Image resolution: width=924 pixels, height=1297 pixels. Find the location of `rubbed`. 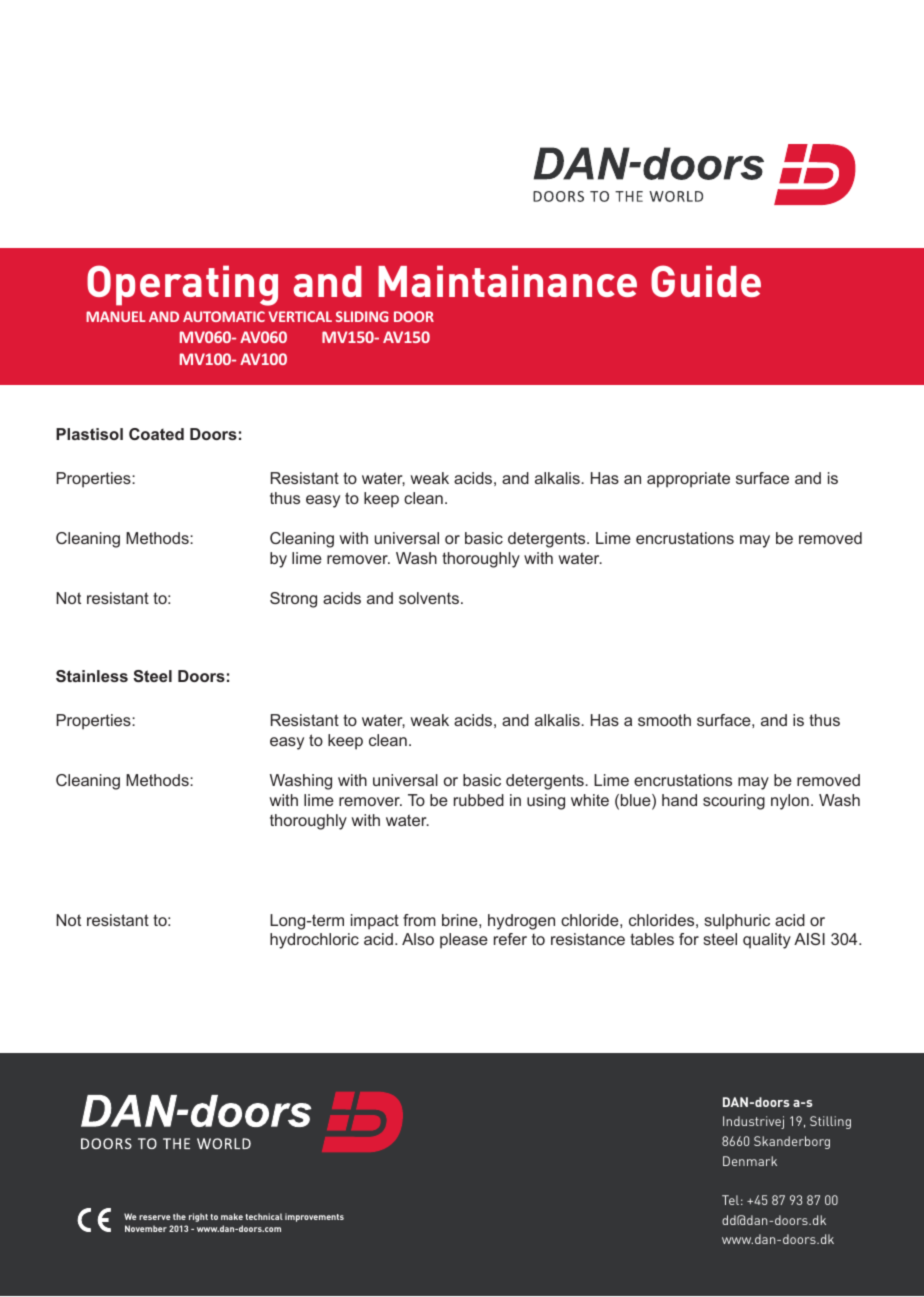

rubbed is located at coordinates (479, 800).
